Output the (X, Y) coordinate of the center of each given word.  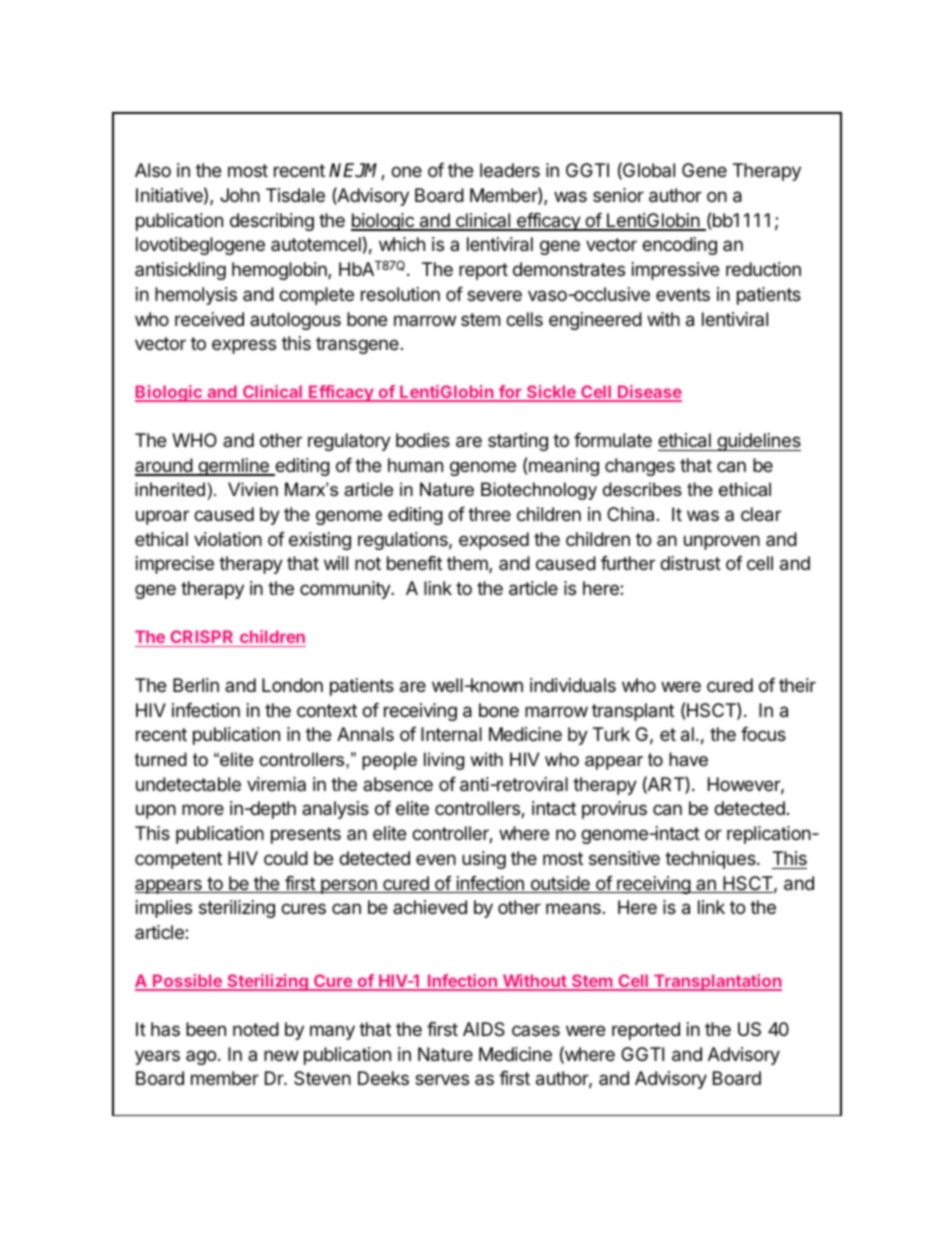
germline (233, 467)
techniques (711, 860)
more (203, 809)
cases (536, 1030)
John (240, 195)
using (484, 860)
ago (201, 1057)
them (468, 564)
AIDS (484, 1029)
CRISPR (201, 636)
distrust (690, 563)
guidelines (758, 442)
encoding (679, 246)
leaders (510, 170)
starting (518, 442)
